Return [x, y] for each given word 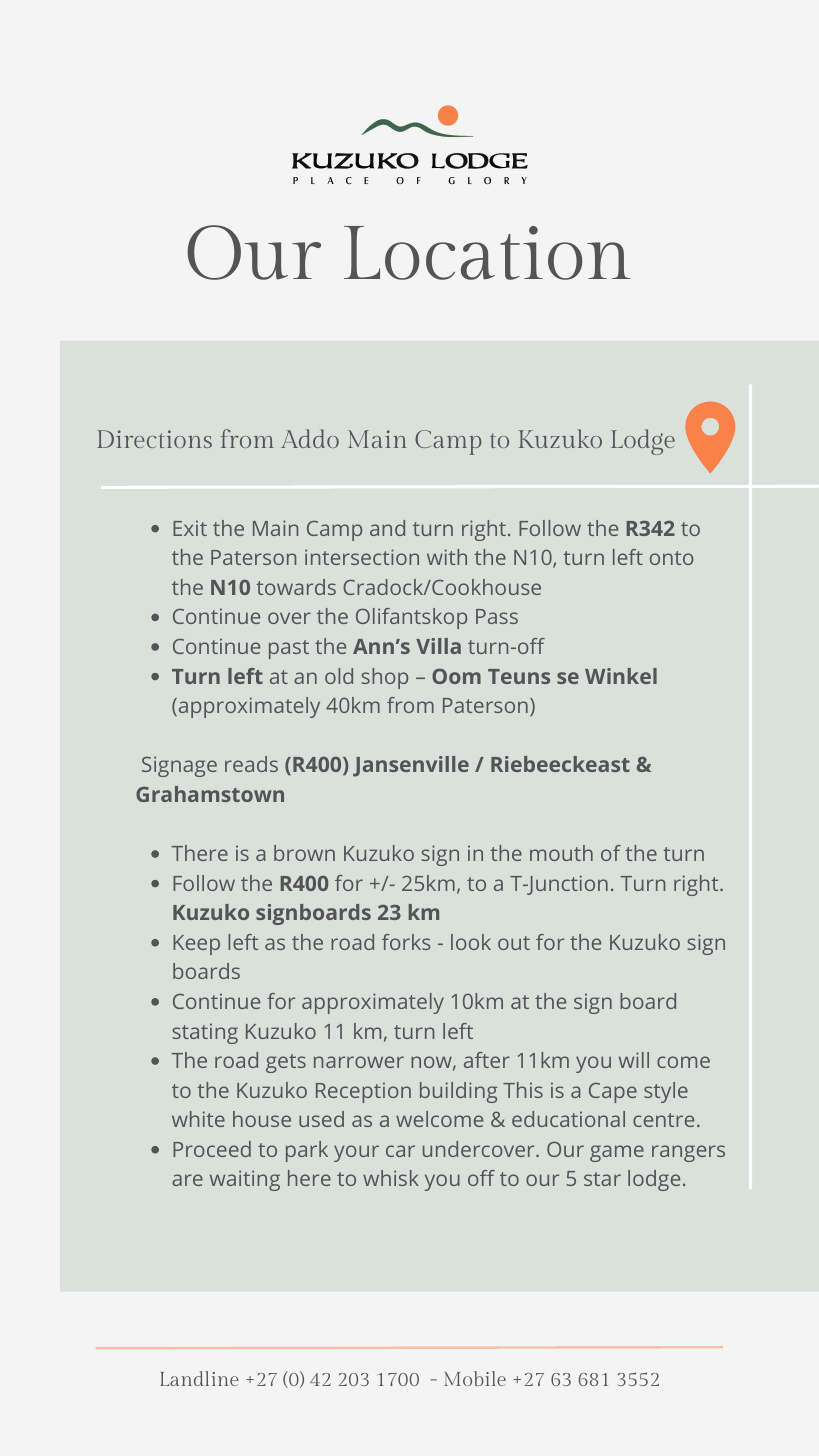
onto [671, 558]
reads [251, 764]
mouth [561, 853]
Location [487, 253]
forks [406, 942]
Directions [154, 439]
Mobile [475, 1378]
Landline [199, 1378]
